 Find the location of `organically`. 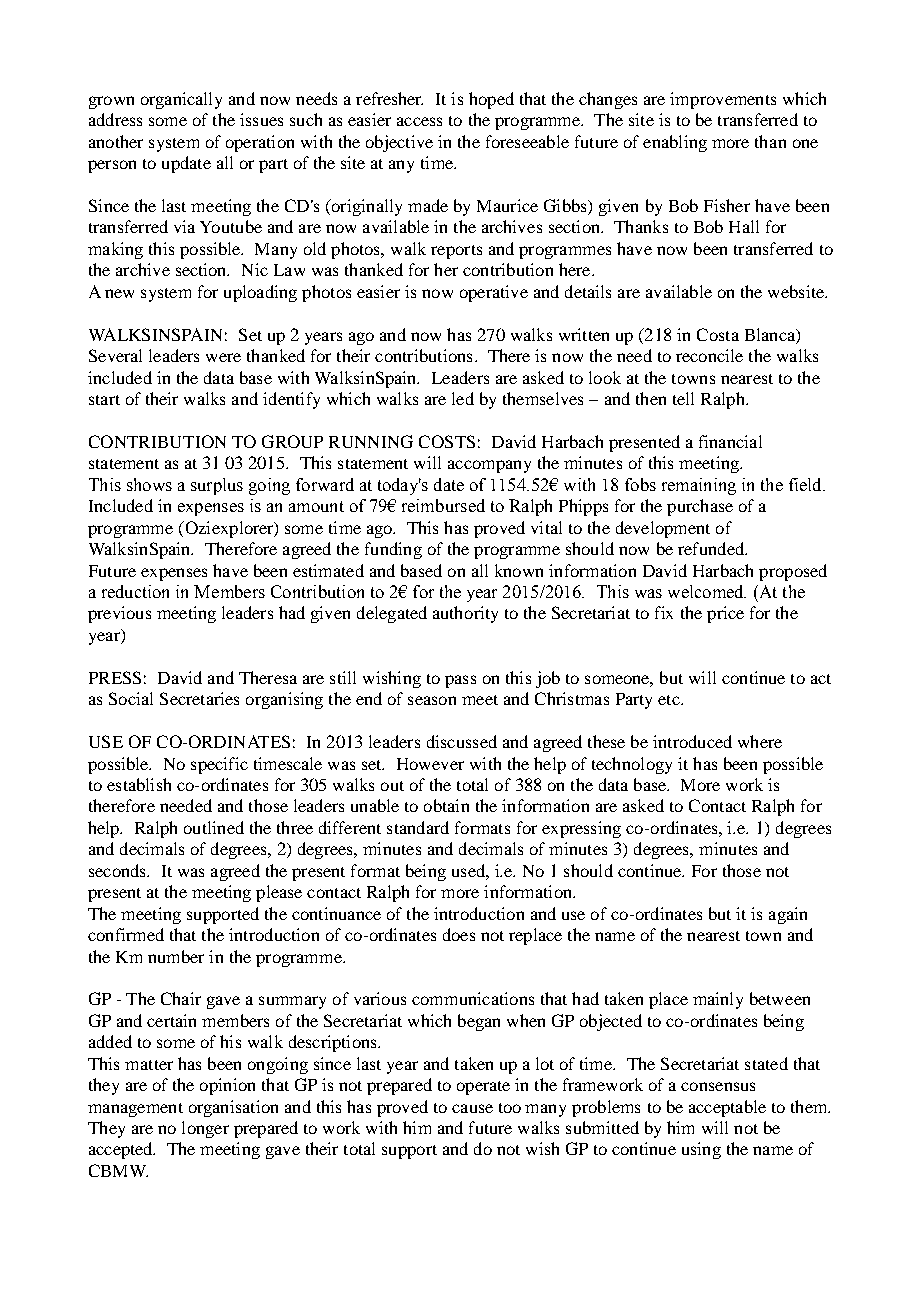

organically is located at coordinates (181, 100).
